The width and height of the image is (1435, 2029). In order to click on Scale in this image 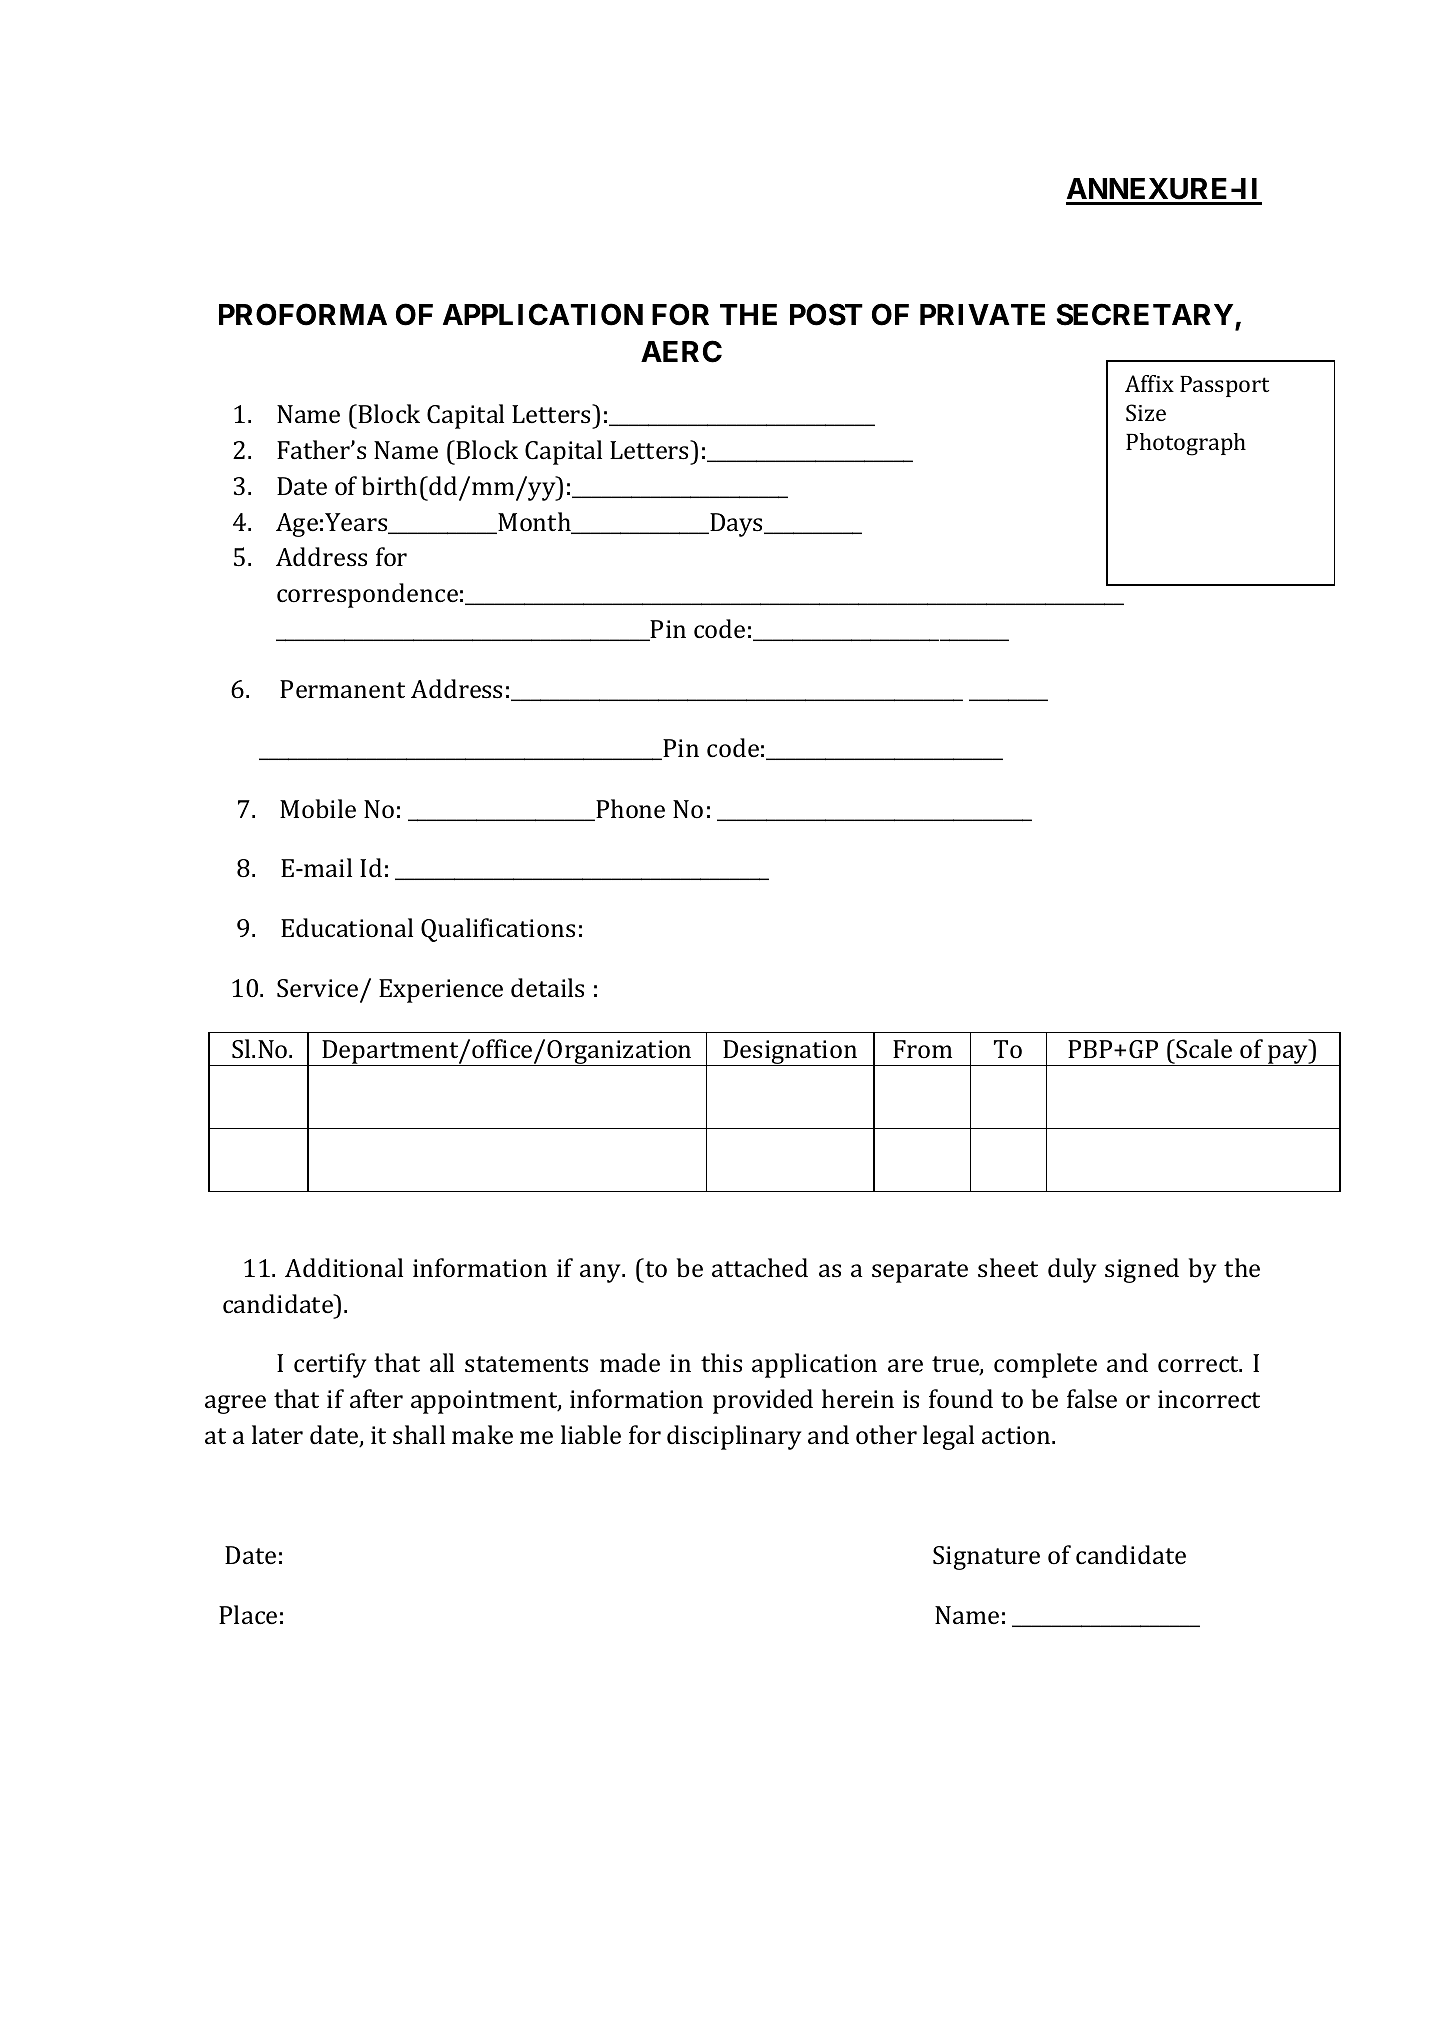, I will do `click(1204, 1049)`.
